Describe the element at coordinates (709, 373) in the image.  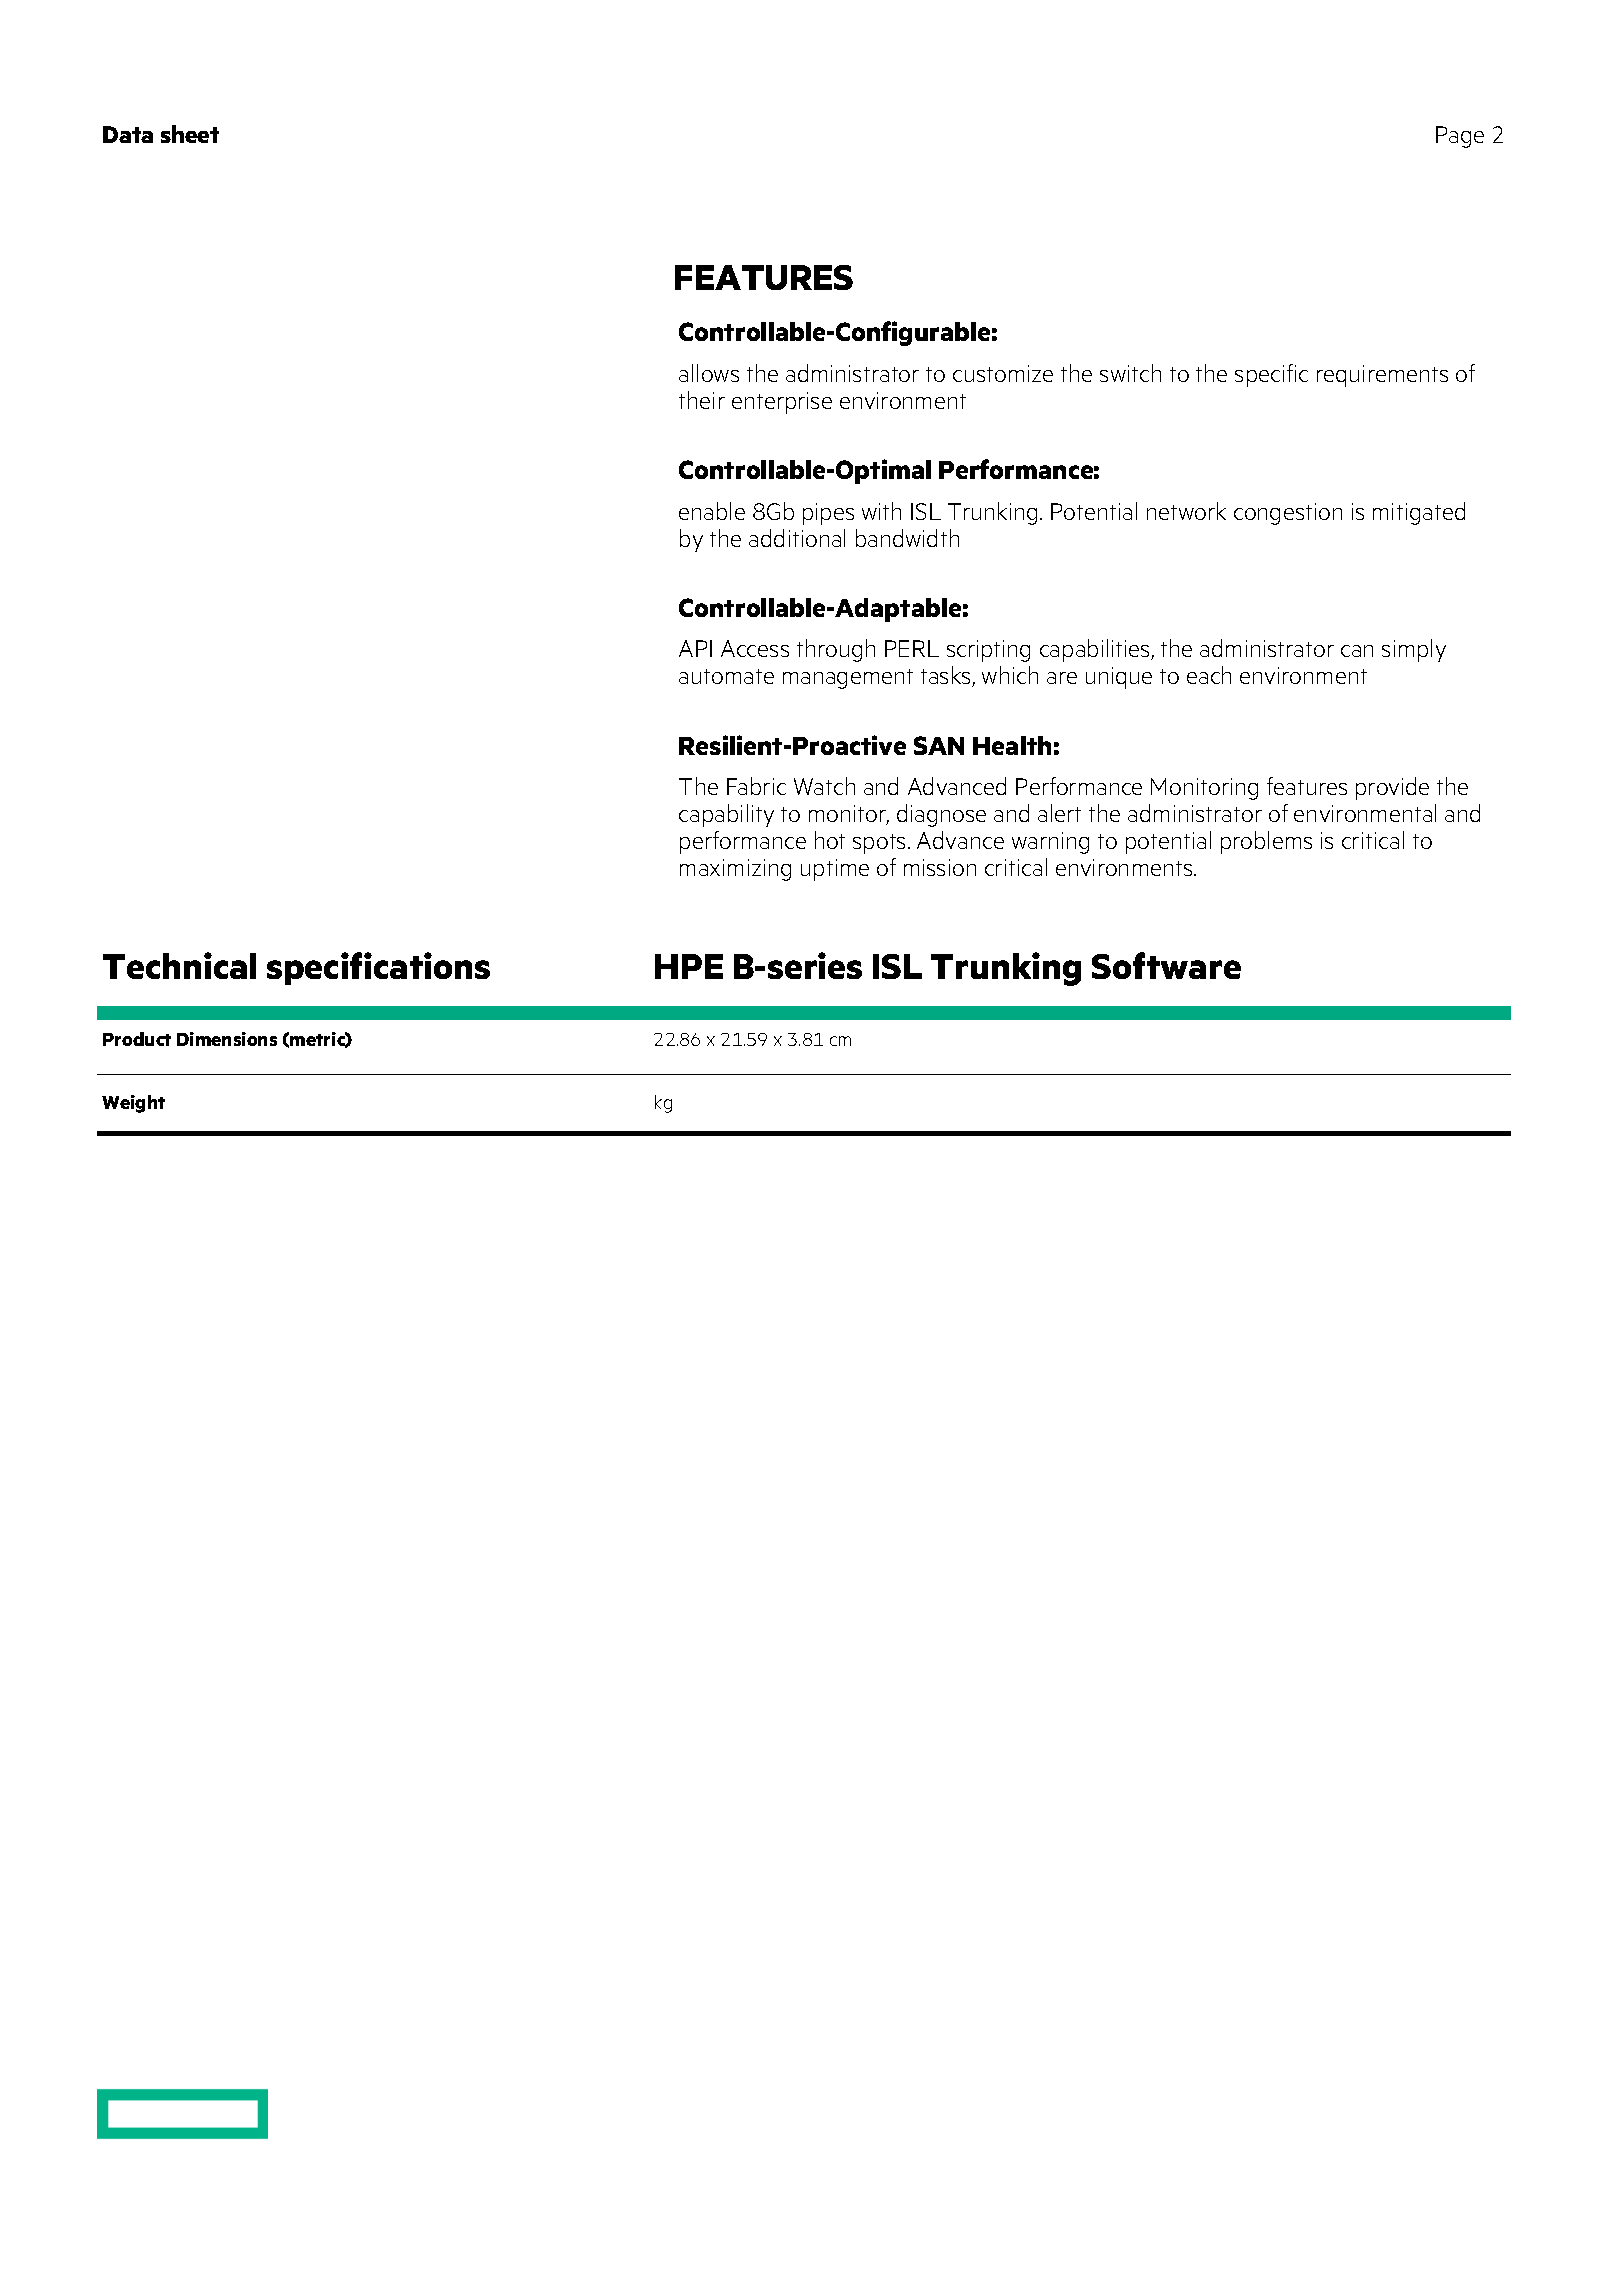
I see `allows` at that location.
